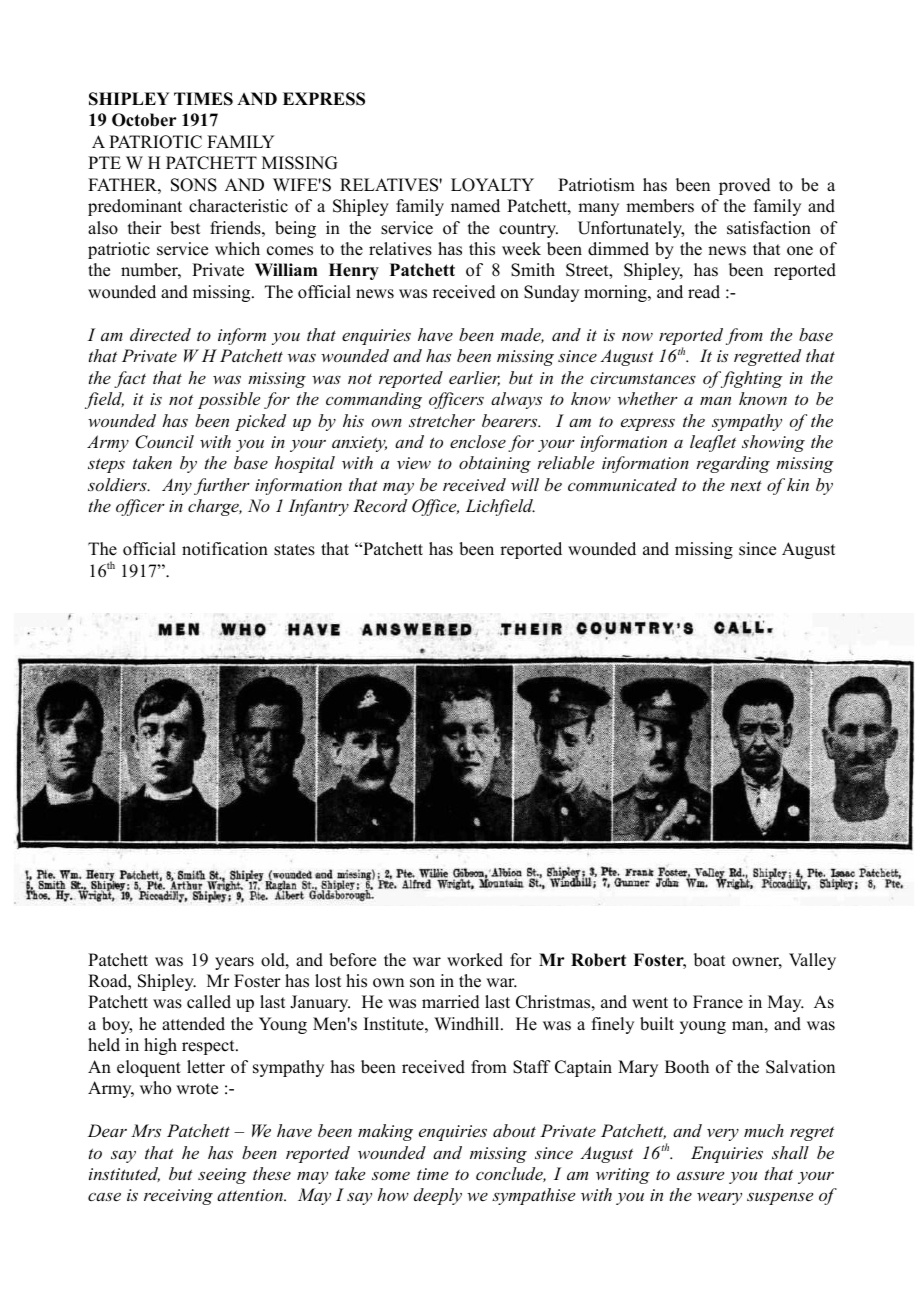 This screenshot has width=924, height=1308. I want to click on SONS, so click(194, 185).
